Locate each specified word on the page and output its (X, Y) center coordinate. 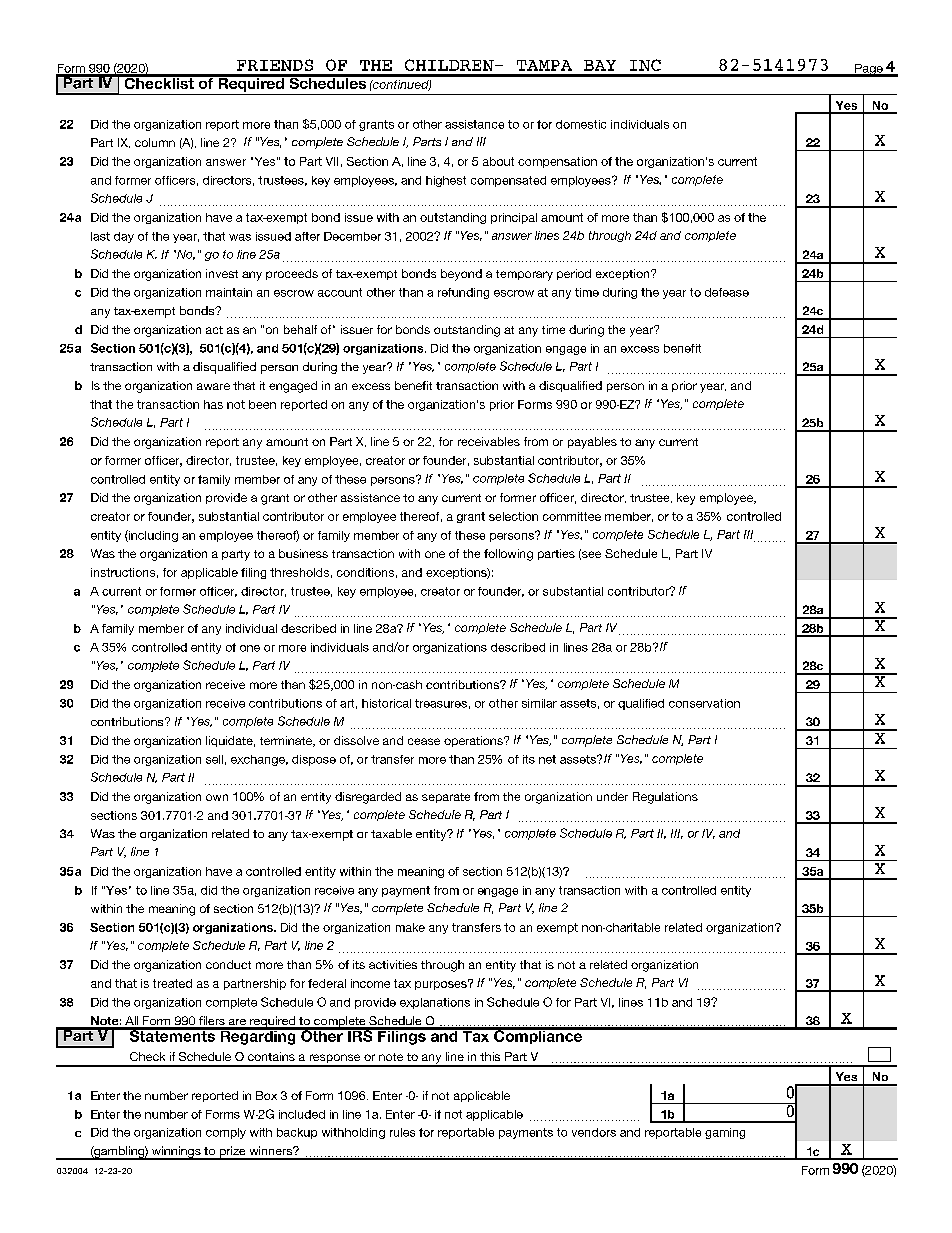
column (155, 142)
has (213, 404)
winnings (176, 1153)
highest (446, 181)
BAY (600, 65)
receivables (489, 441)
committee (572, 516)
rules (402, 1132)
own (217, 797)
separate (446, 798)
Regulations (665, 798)
